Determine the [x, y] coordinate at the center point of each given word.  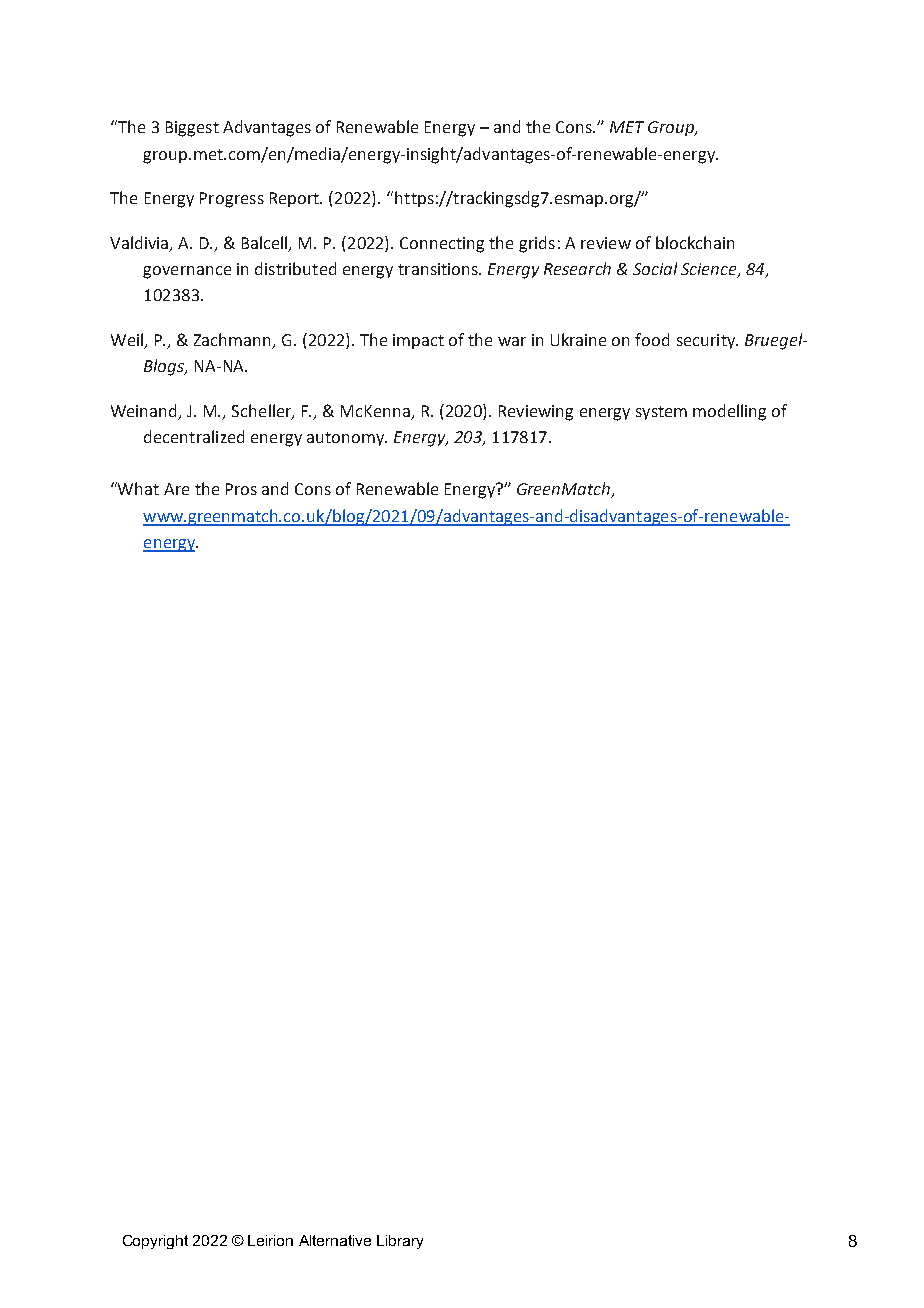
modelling [729, 412]
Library [400, 1242]
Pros [241, 489]
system [661, 413]
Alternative [335, 1240]
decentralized [194, 436]
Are [176, 489]
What [137, 488]
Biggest [192, 129]
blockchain [695, 242]
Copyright [155, 1242]
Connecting [442, 245]
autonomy [346, 439]
